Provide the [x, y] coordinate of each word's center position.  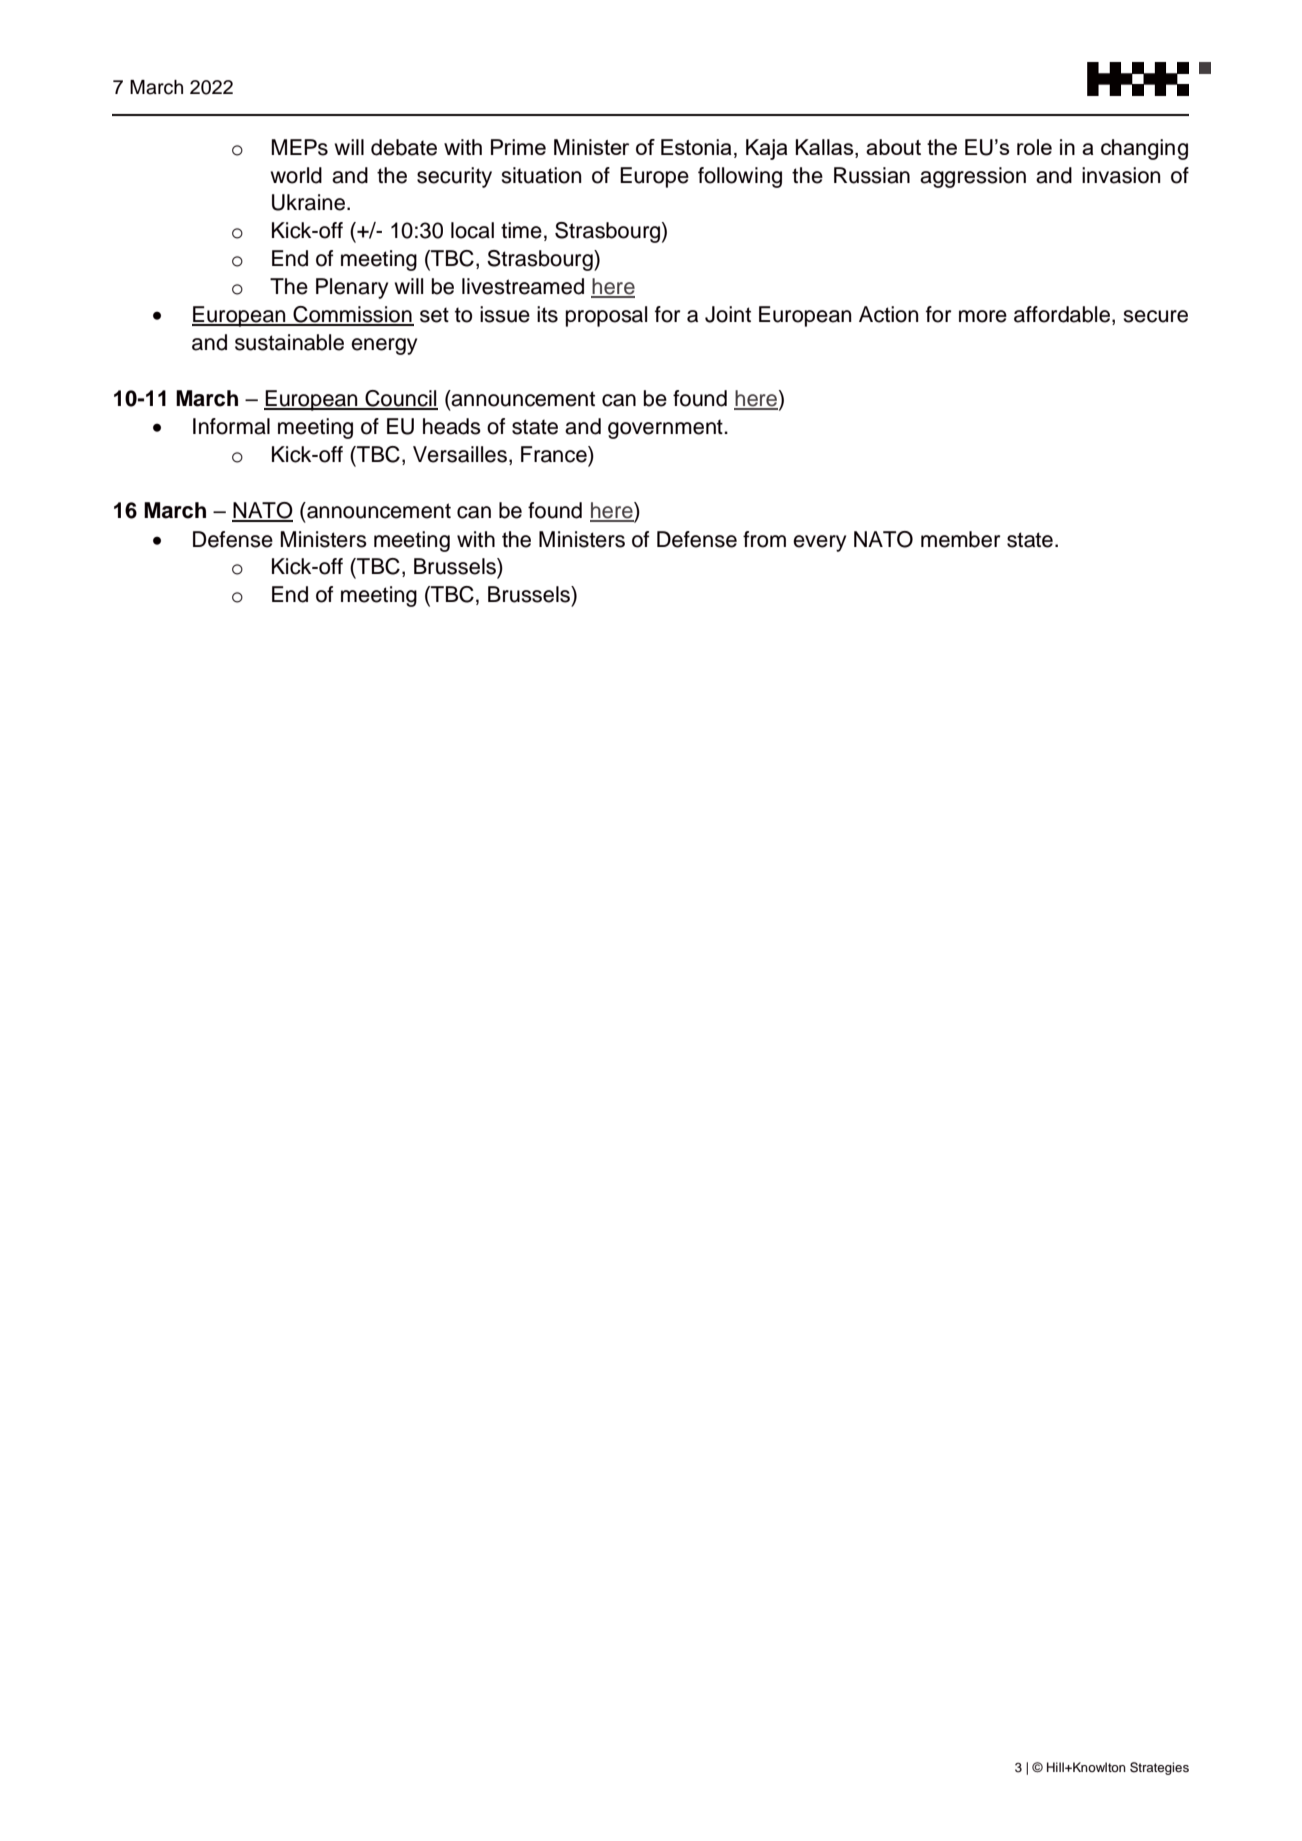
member [960, 539]
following [740, 177]
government [666, 429]
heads [452, 426]
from [764, 539]
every [819, 543]
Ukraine [308, 202]
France [555, 454]
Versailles [460, 454]
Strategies [1159, 1768]
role [1034, 147]
